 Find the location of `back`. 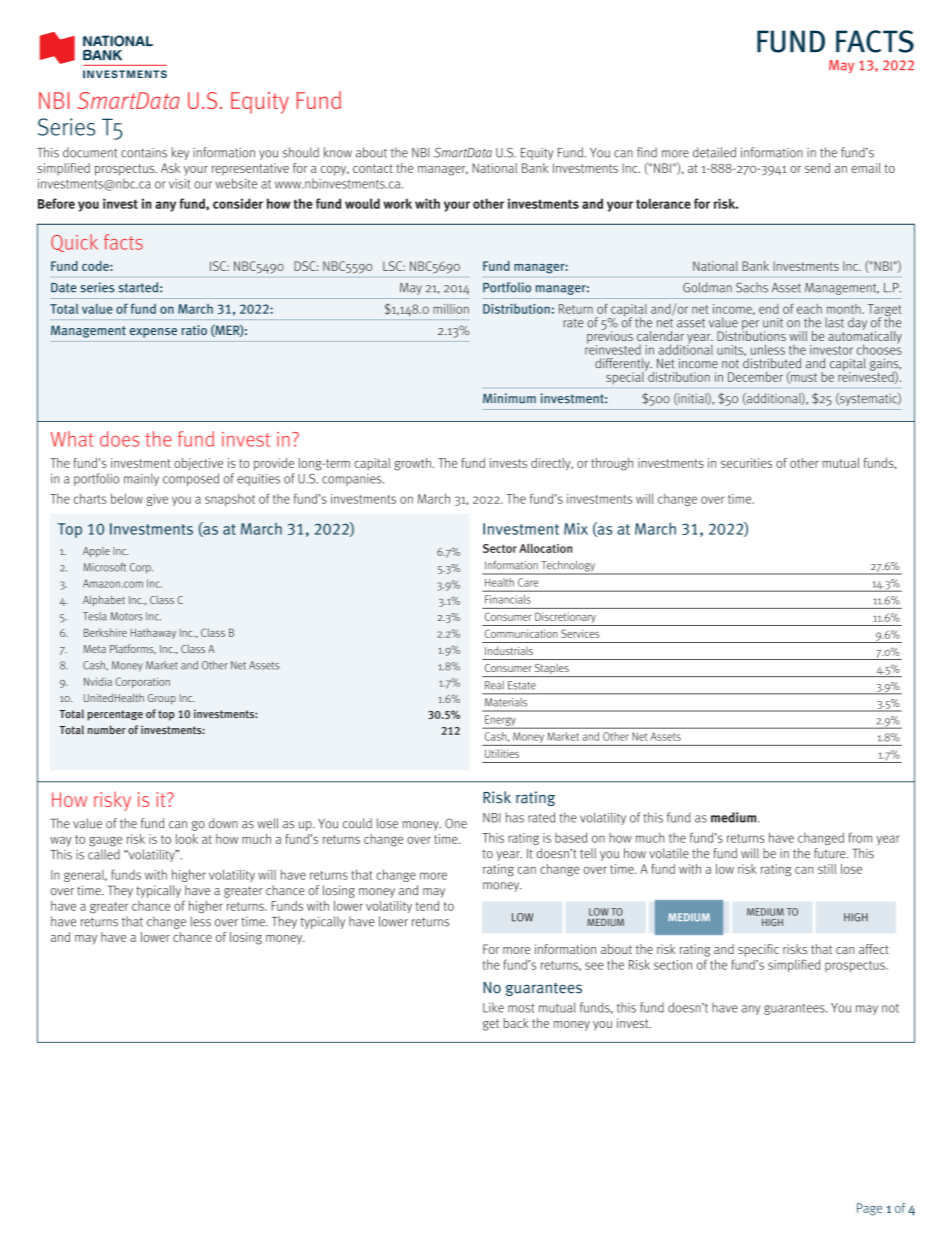

back is located at coordinates (516, 1023).
